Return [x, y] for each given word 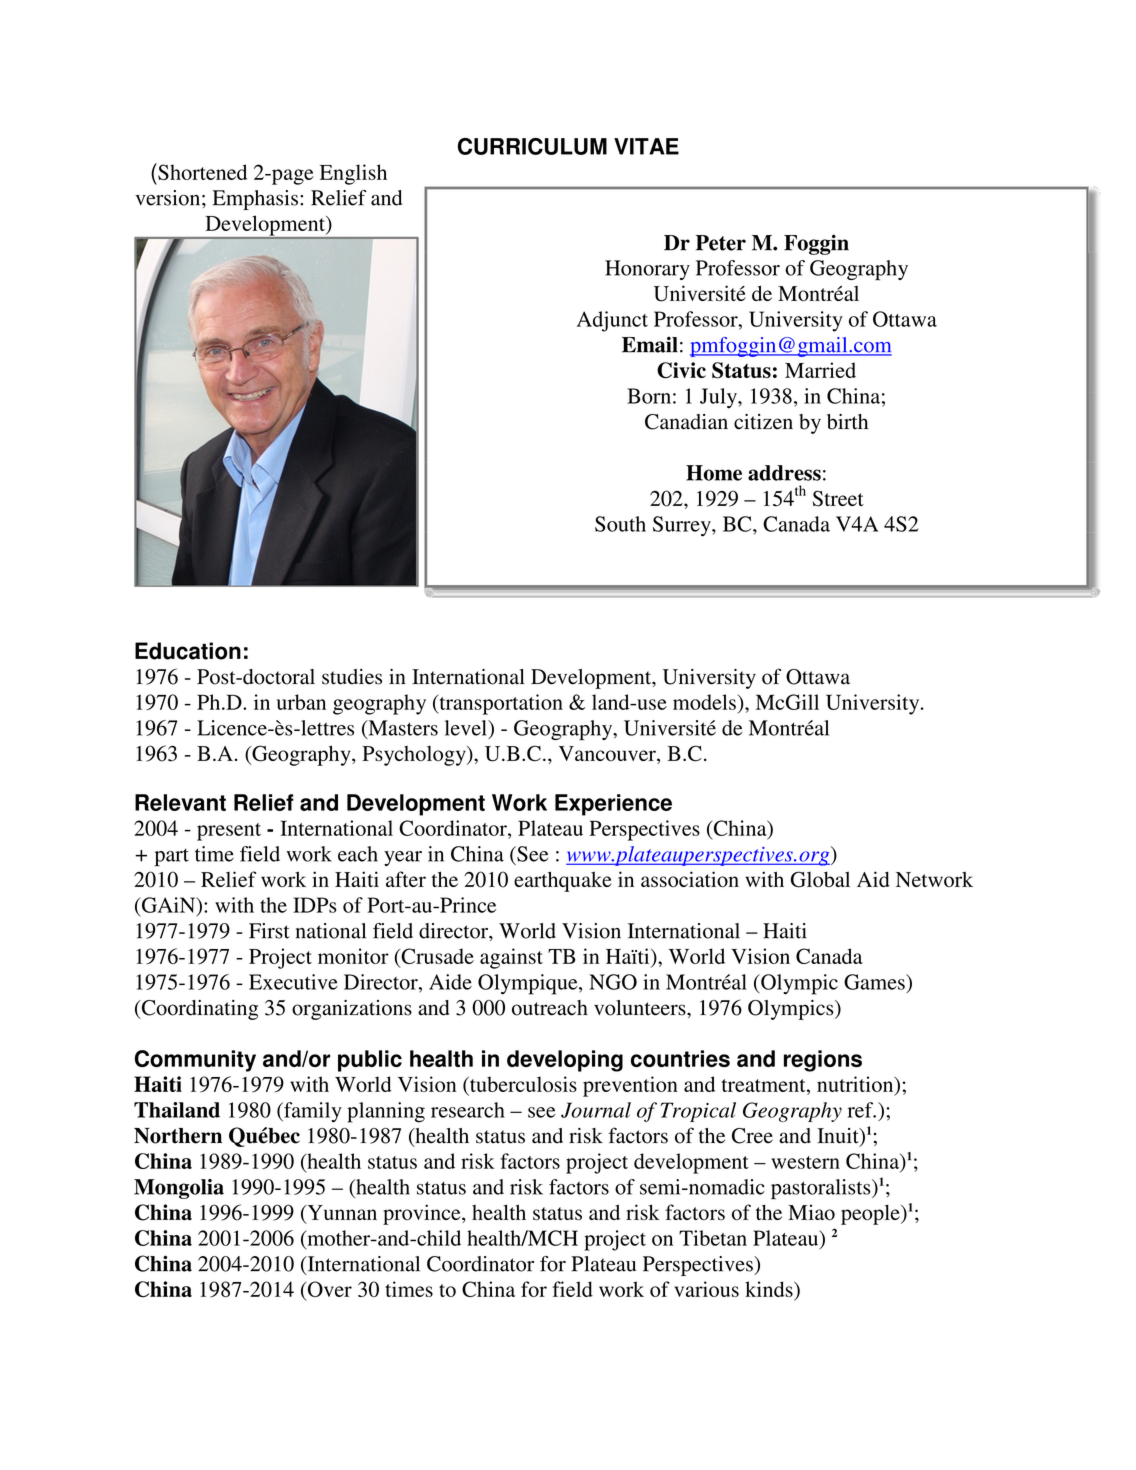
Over [328, 1289]
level [467, 728]
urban [301, 702]
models [704, 702]
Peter [721, 243]
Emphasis [255, 200]
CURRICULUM [532, 146]
